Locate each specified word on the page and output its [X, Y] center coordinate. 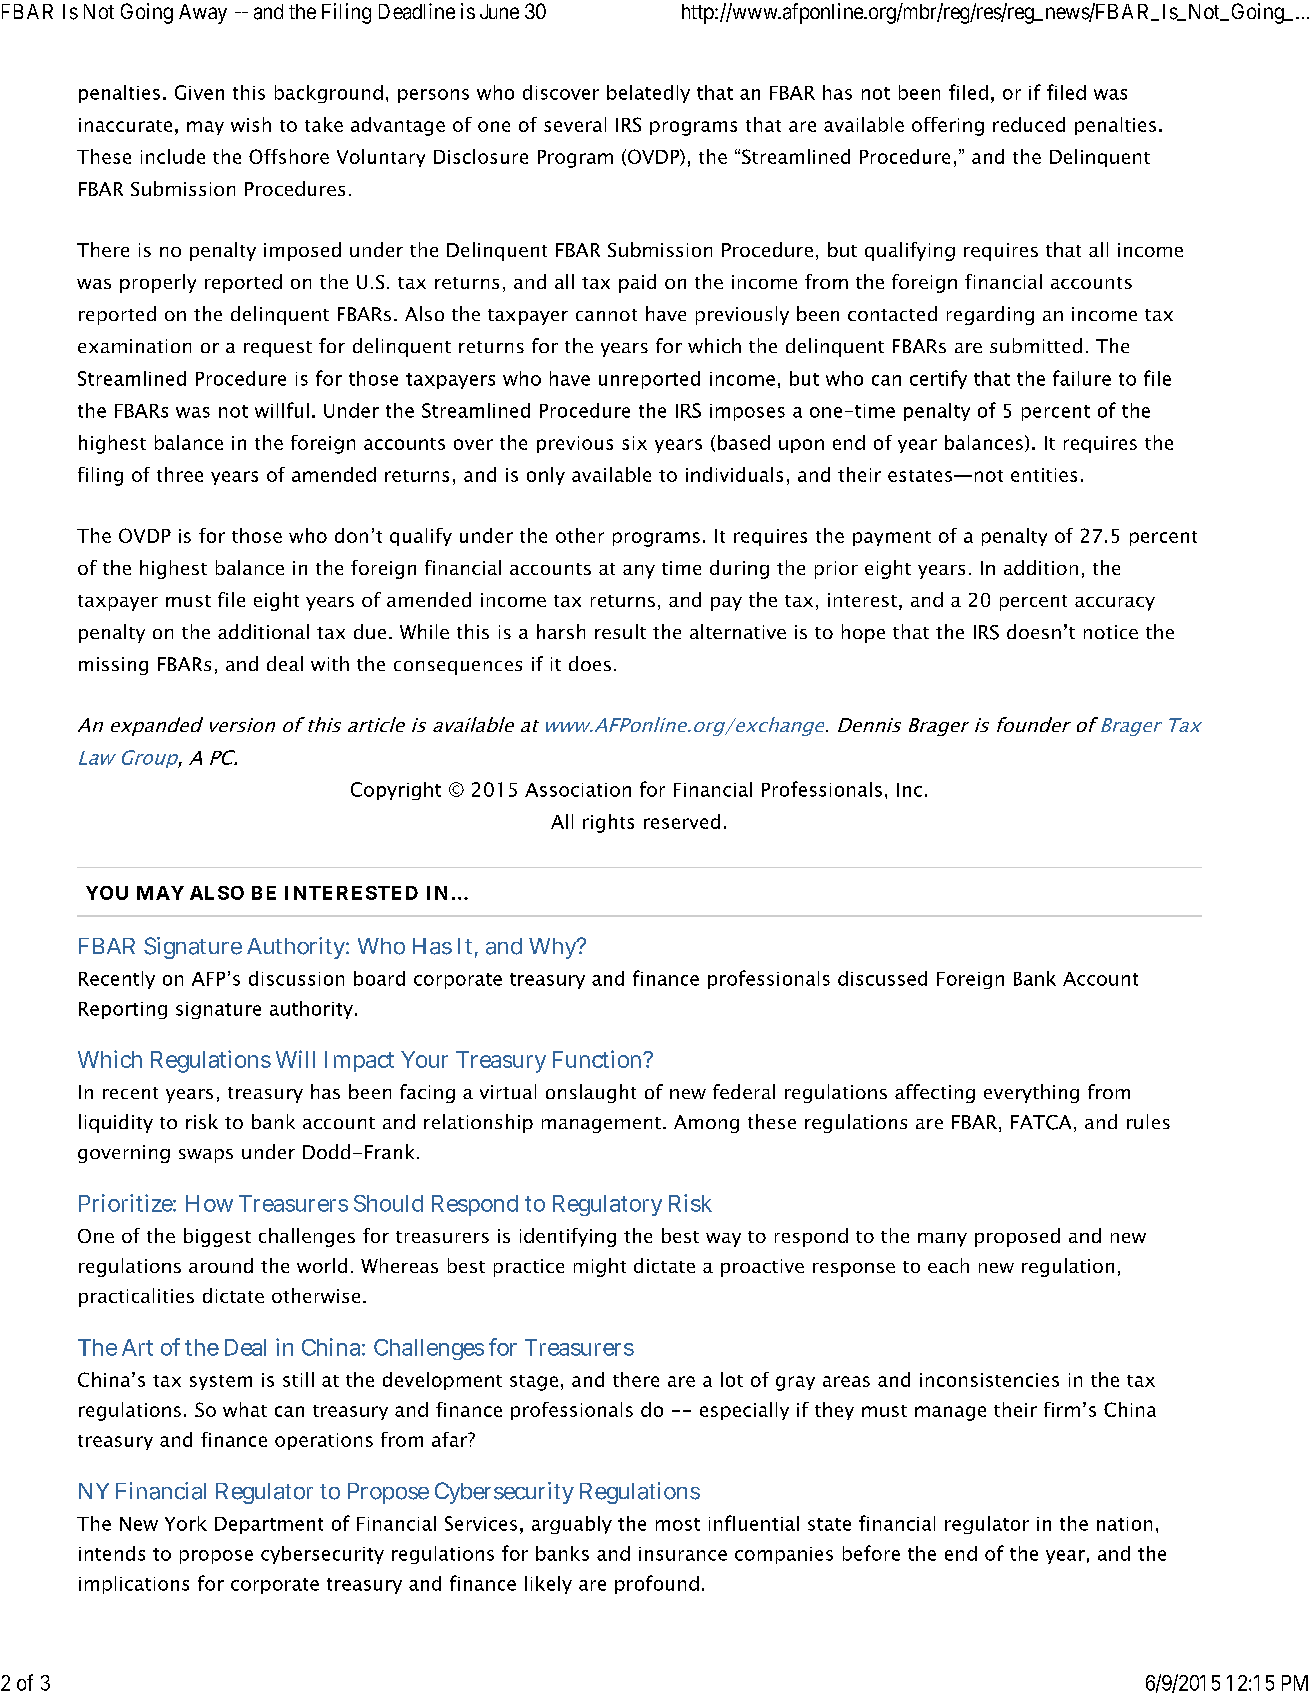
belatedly [648, 94]
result [620, 631]
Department [269, 1525]
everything [1031, 1093]
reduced [1029, 124]
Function [599, 1059]
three [180, 474]
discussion [296, 978]
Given [199, 92]
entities [1044, 475]
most [678, 1524]
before [871, 1553]
